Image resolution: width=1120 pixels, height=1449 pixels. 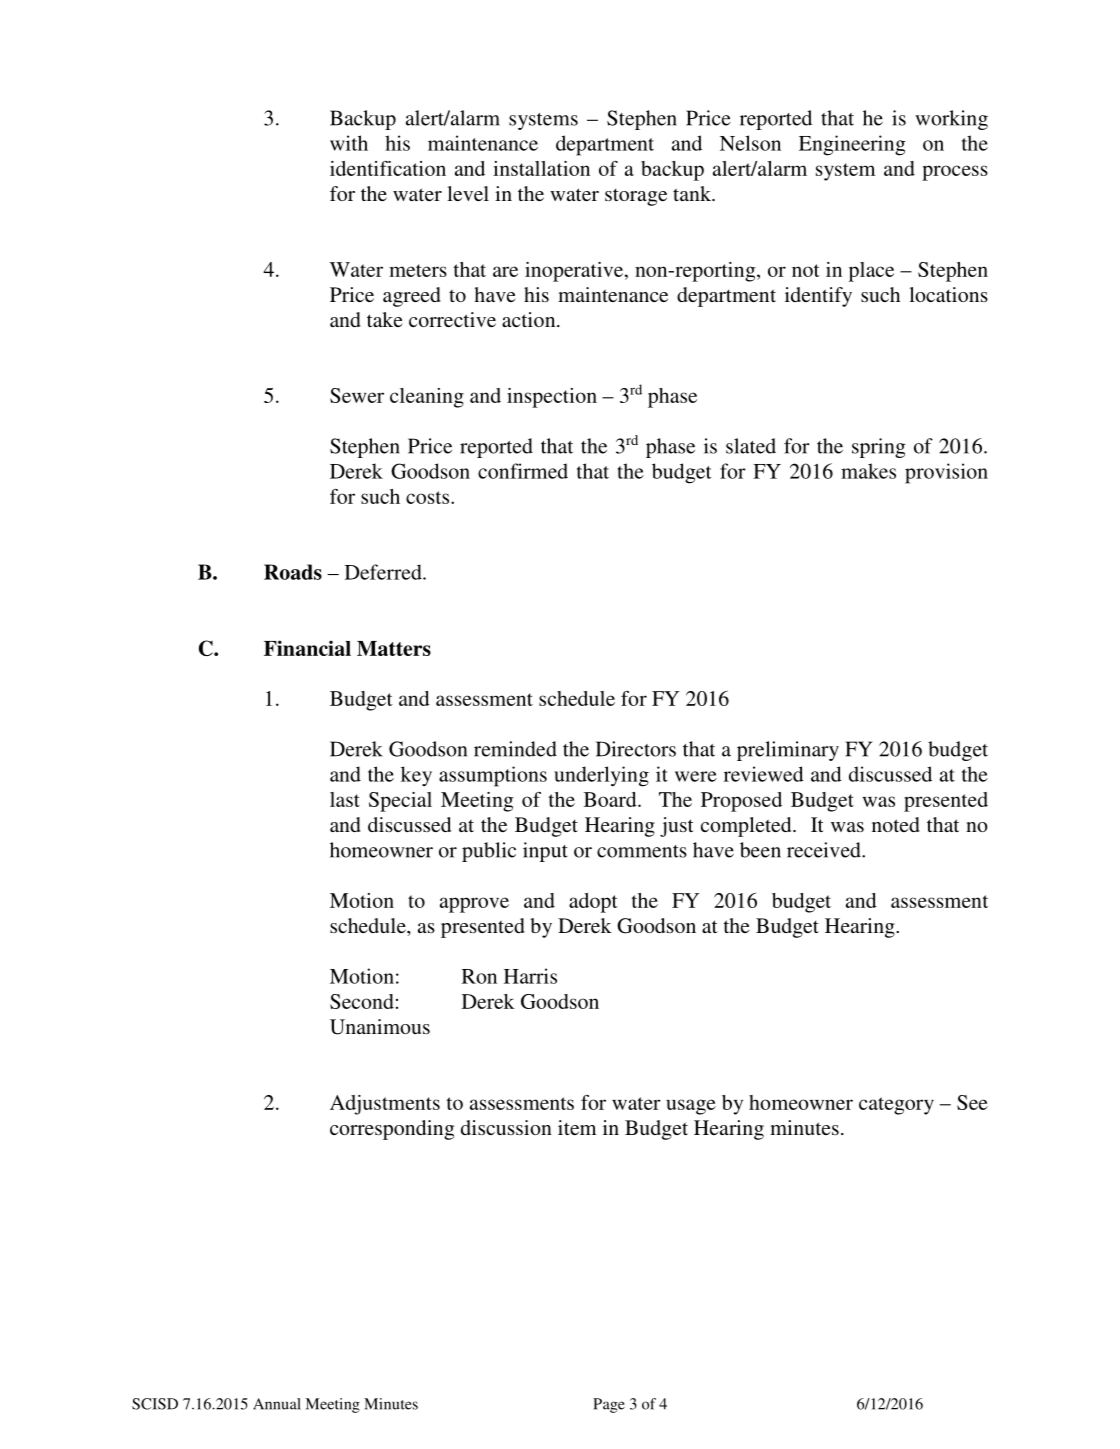 I want to click on noted, so click(x=896, y=824).
